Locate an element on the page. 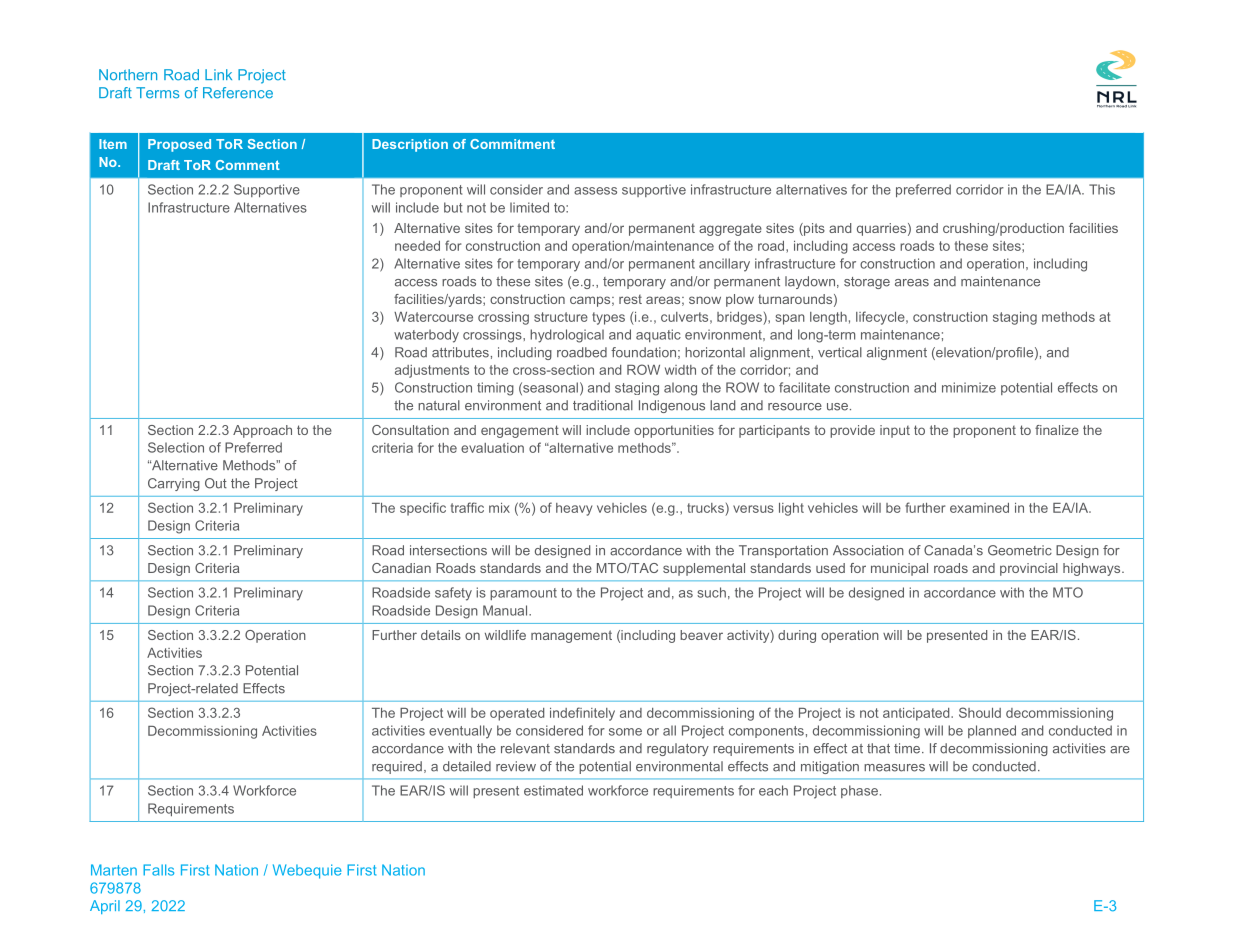 This image has height=952, width=1233. Commitment is located at coordinates (512, 144).
